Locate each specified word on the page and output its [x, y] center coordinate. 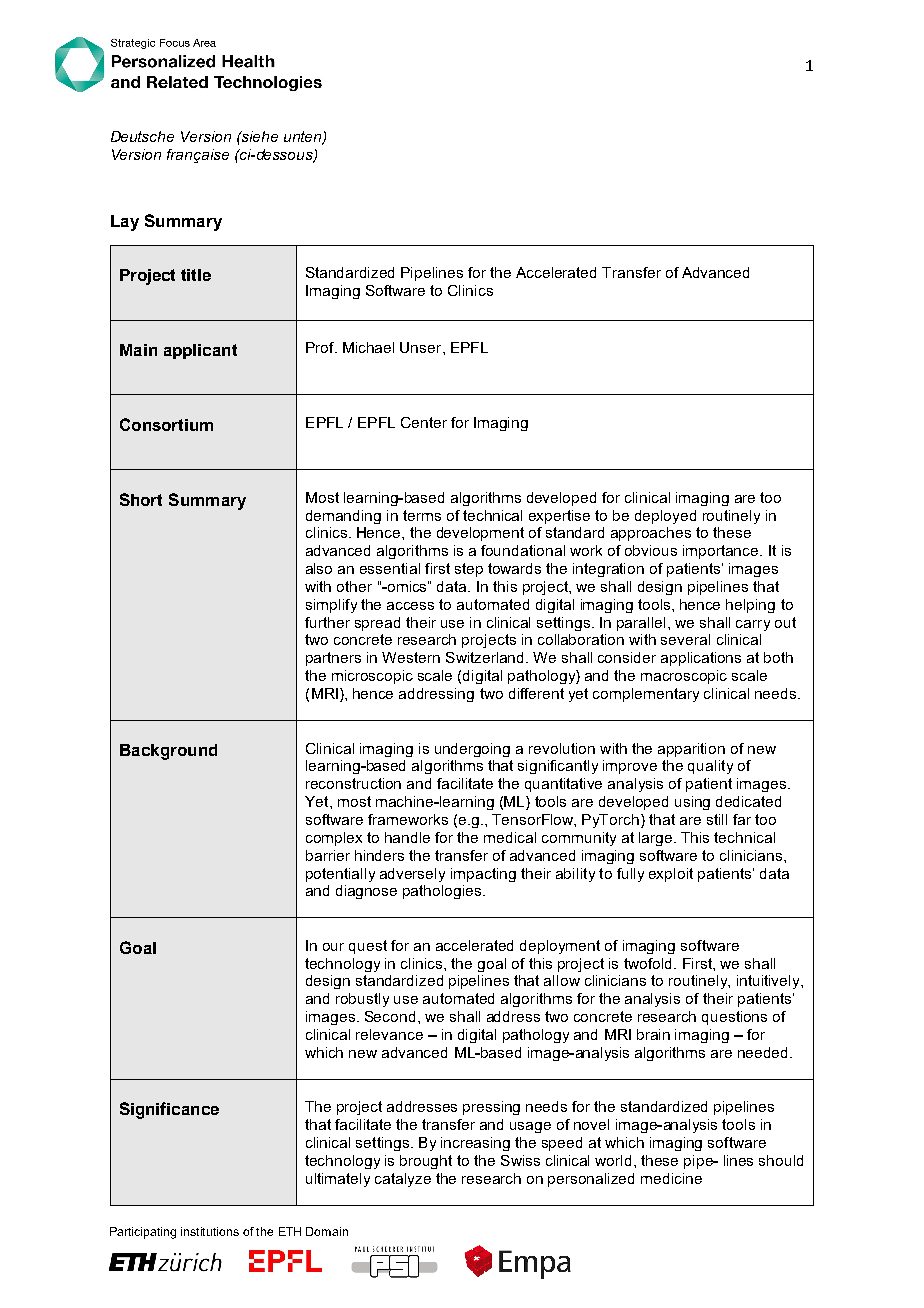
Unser [422, 347]
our [333, 947]
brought [426, 1162]
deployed [665, 517]
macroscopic [684, 677]
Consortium [166, 424]
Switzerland [486, 657]
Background [168, 752]
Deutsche [142, 136]
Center [424, 422]
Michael [368, 347]
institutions [210, 1231]
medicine [671, 1178]
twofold [647, 963]
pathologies [443, 892]
